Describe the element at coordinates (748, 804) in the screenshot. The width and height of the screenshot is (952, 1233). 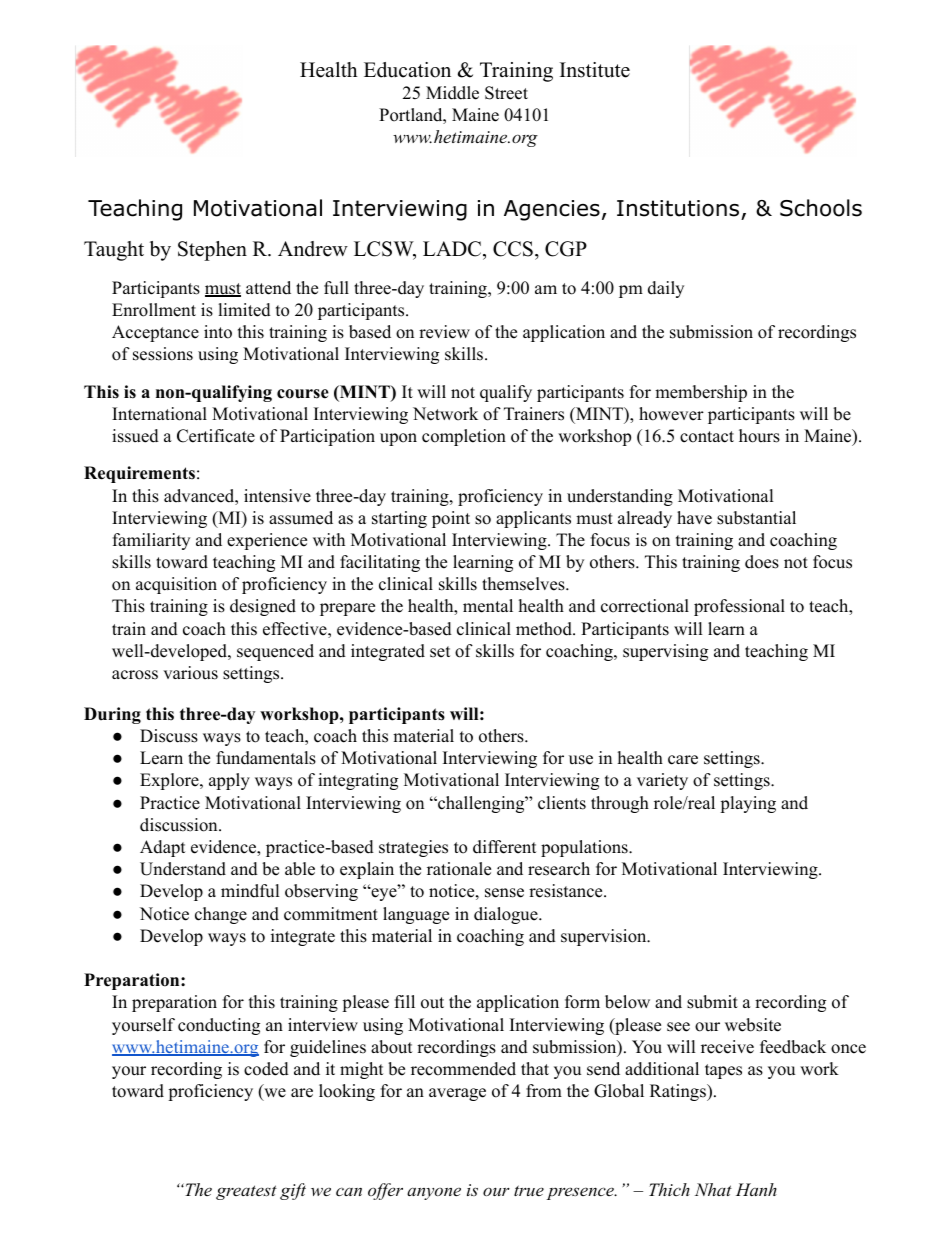
I see `playing` at that location.
